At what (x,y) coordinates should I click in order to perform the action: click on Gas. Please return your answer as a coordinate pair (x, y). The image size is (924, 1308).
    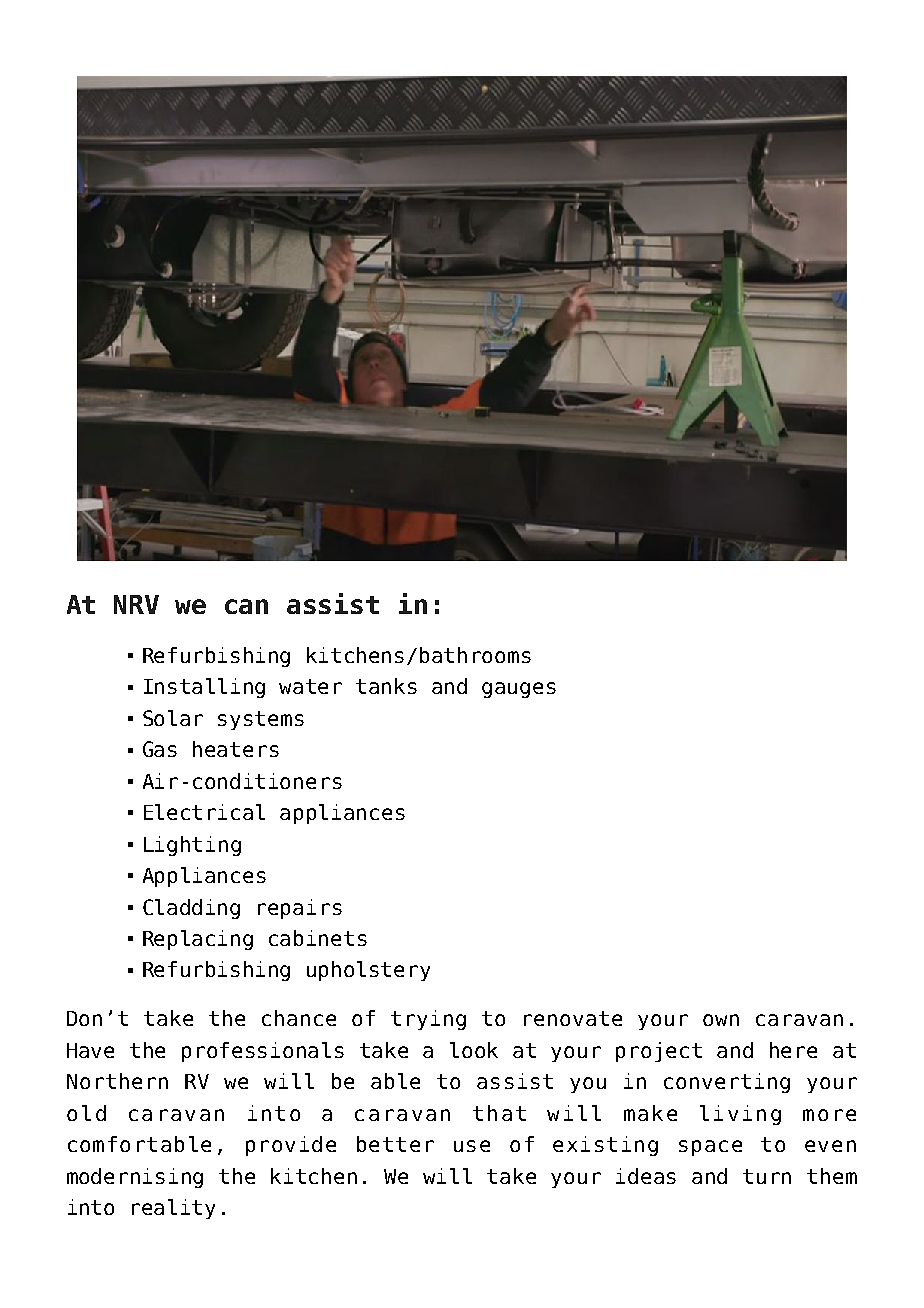
    Looking at the image, I should click on (160, 749).
